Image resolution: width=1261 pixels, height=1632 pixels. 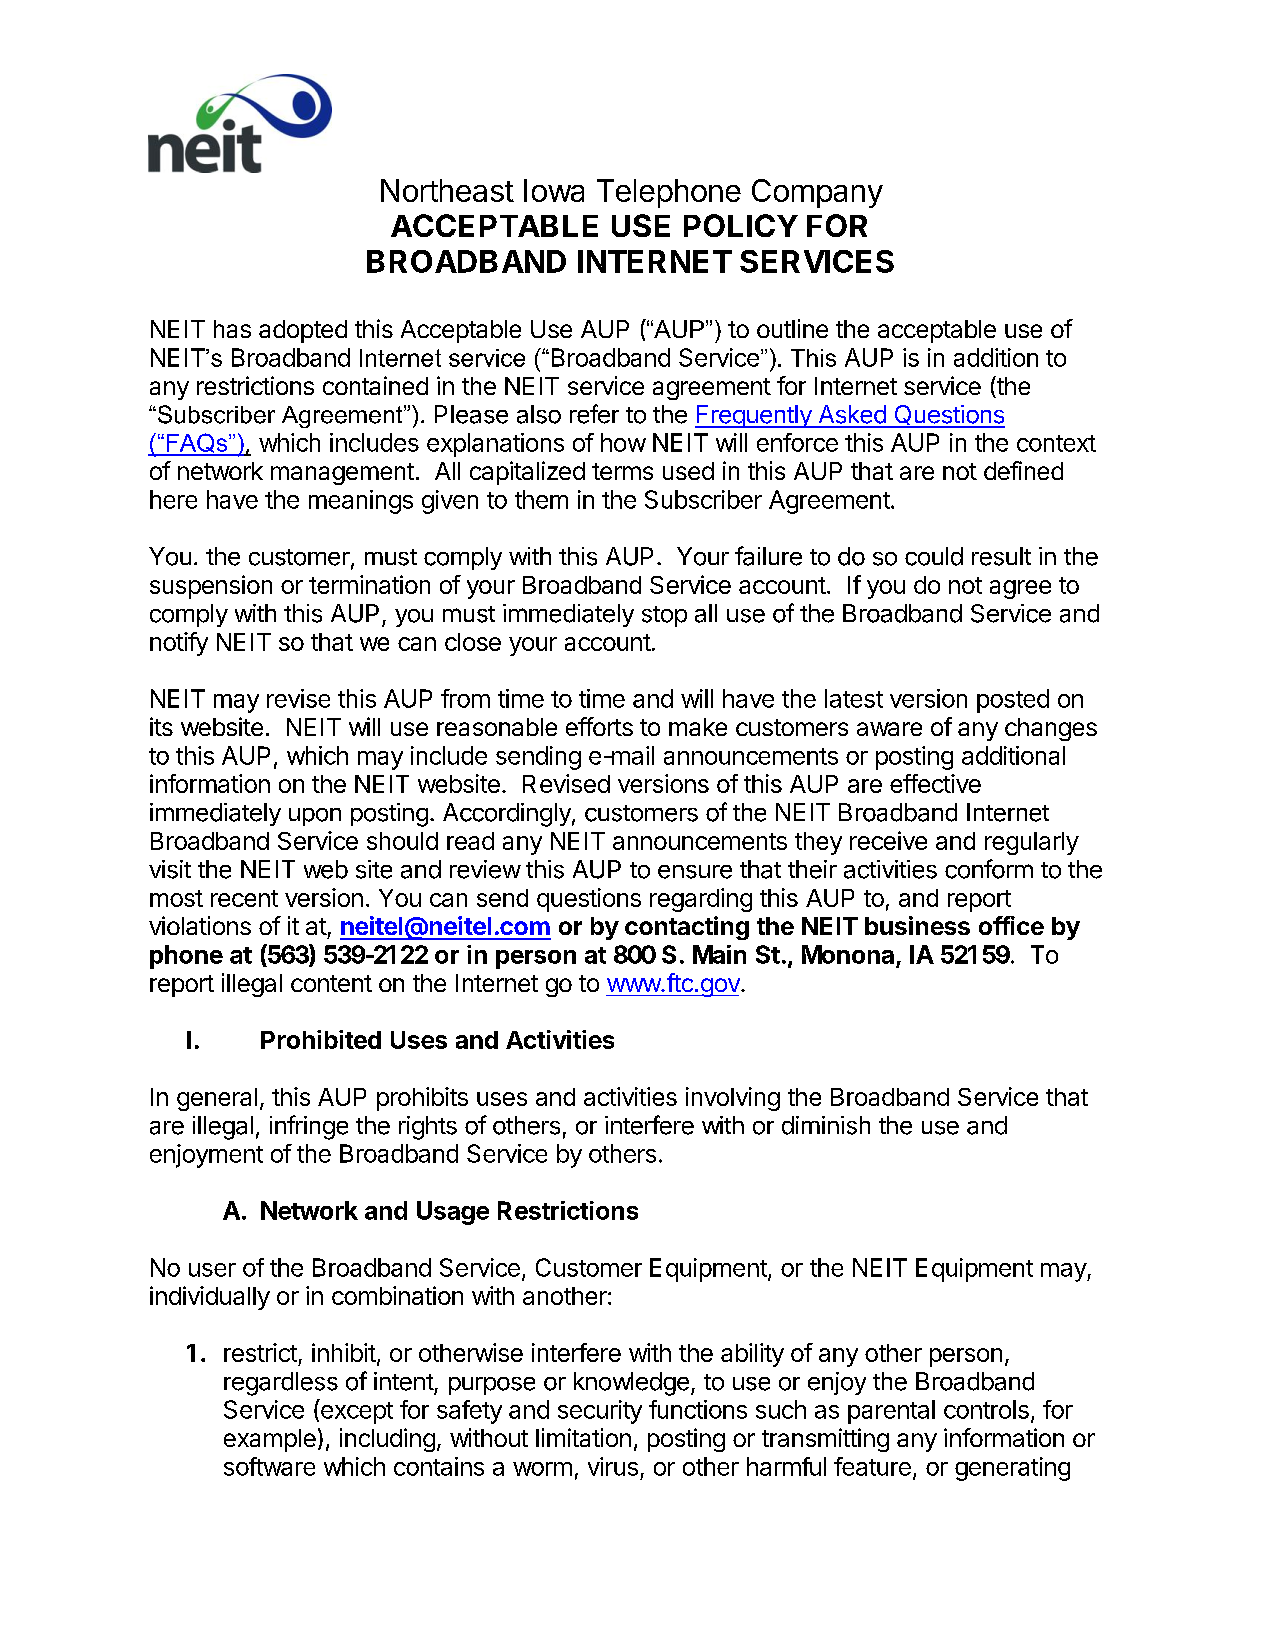 What do you see at coordinates (303, 331) in the screenshot?
I see `adopted` at bounding box center [303, 331].
